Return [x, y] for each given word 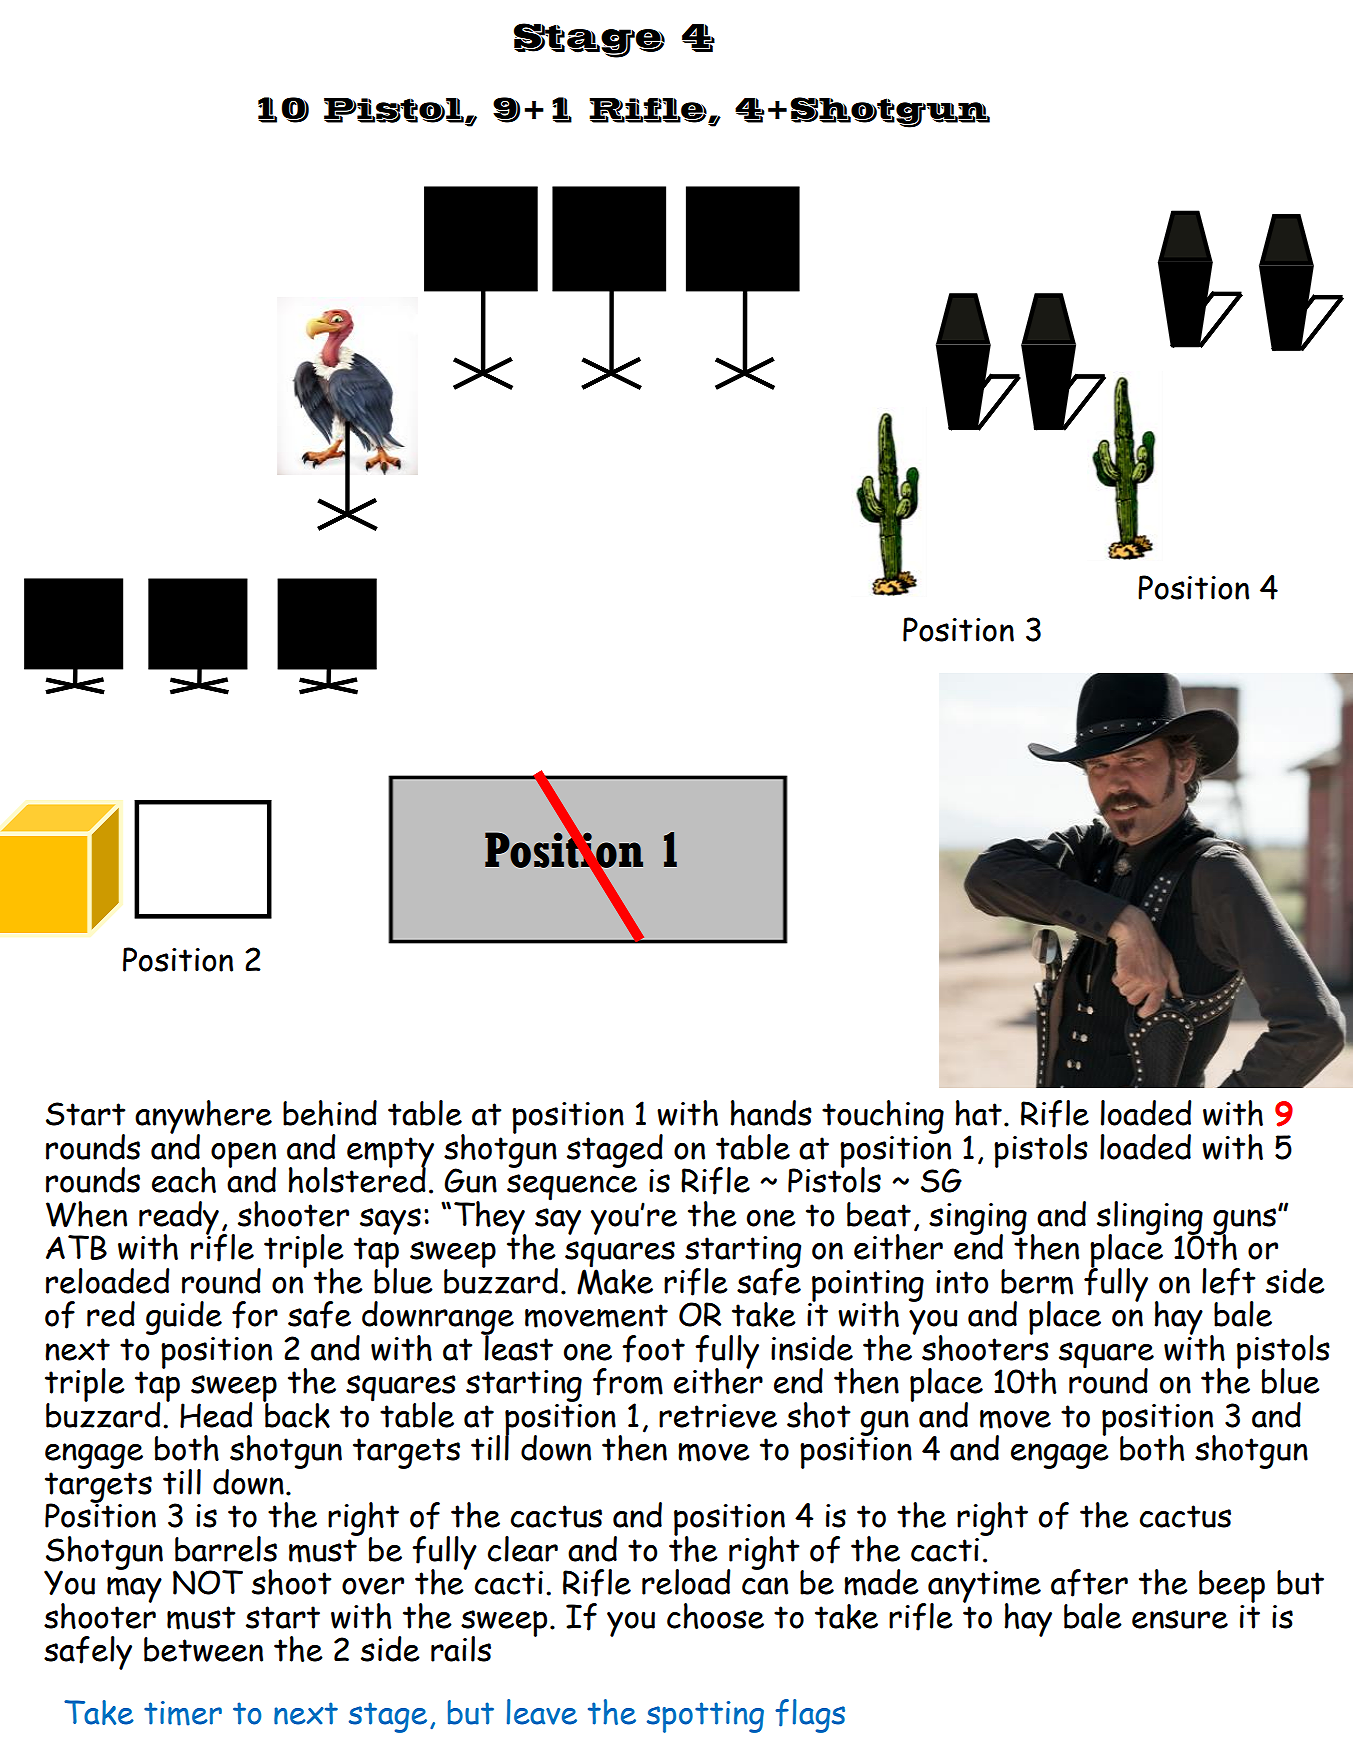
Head [216, 1415]
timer [183, 1713]
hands [771, 1113]
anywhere [203, 1118]
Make [615, 1280]
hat [979, 1113]
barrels [226, 1549]
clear [523, 1549]
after [1089, 1583]
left [1229, 1282]
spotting [705, 1717]
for [255, 1315]
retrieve [718, 1416]
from [628, 1382]
